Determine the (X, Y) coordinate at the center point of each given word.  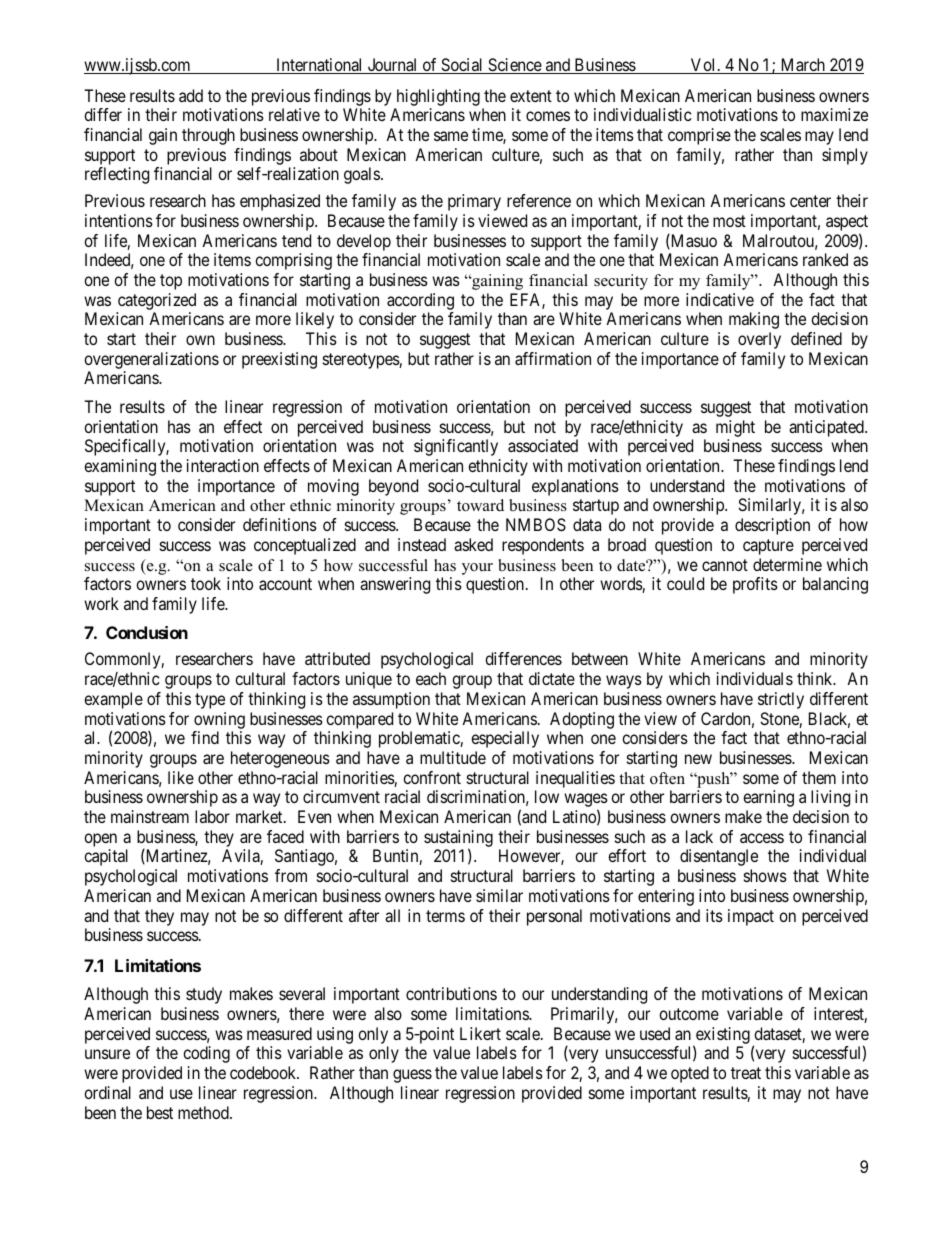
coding (206, 1054)
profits (755, 585)
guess (412, 1076)
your (477, 569)
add (191, 95)
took (206, 583)
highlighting (438, 97)
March (803, 66)
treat (746, 1073)
